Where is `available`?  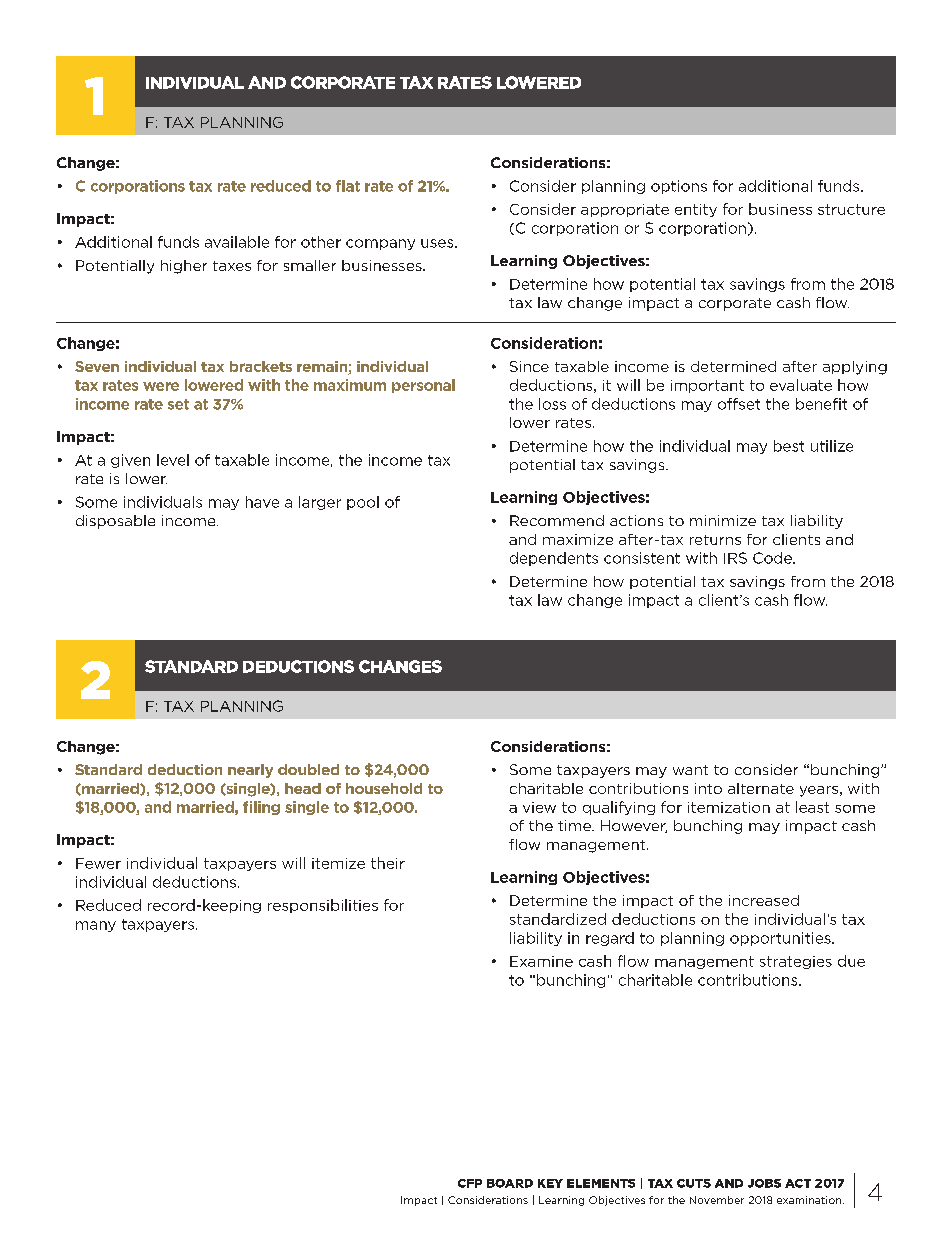
available is located at coordinates (237, 242).
